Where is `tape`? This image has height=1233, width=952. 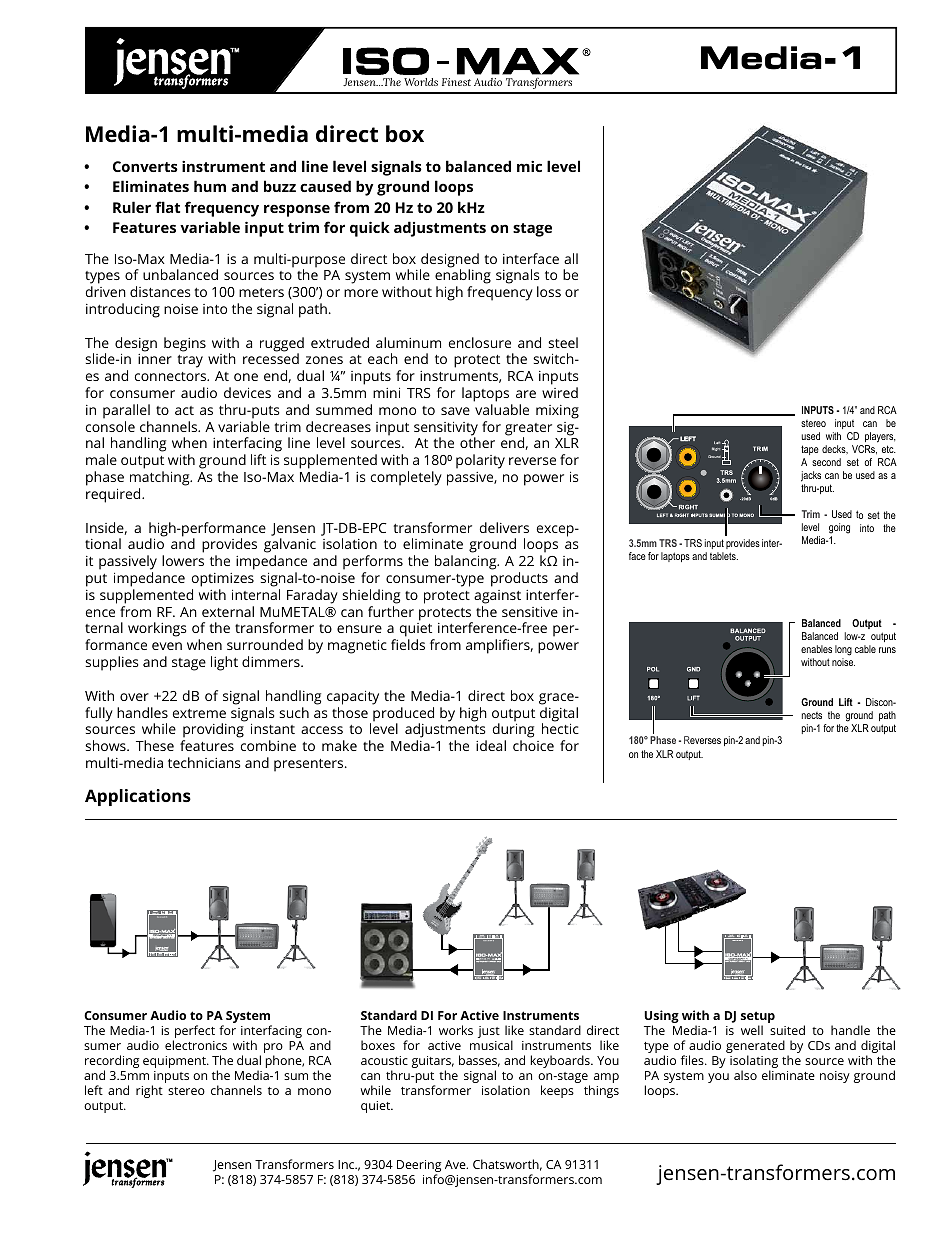
tape is located at coordinates (810, 450).
